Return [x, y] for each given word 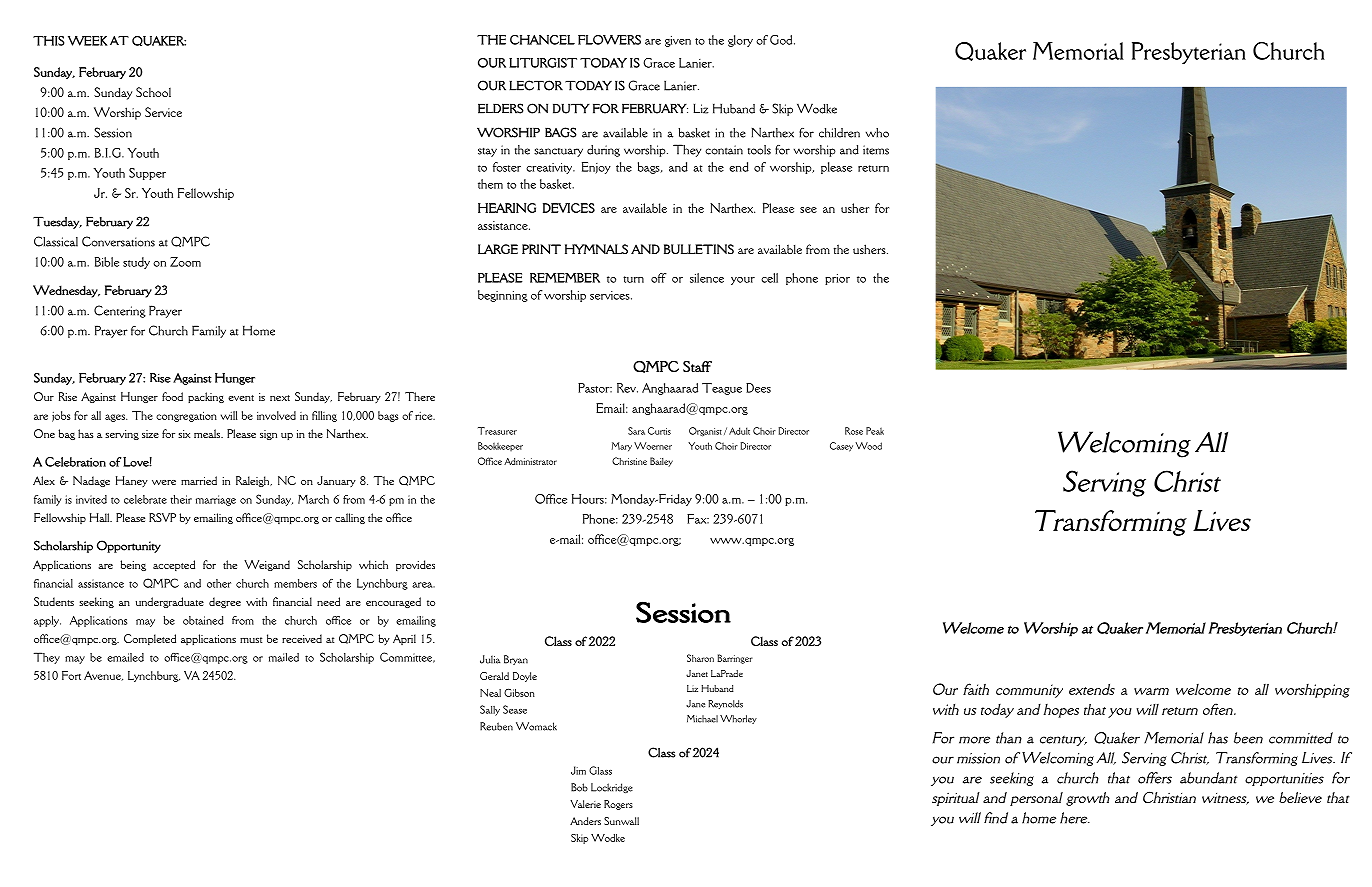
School [153, 92]
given [678, 41]
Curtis [659, 431]
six [184, 434]
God [782, 40]
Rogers [618, 805]
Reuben [496, 726]
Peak [875, 431]
